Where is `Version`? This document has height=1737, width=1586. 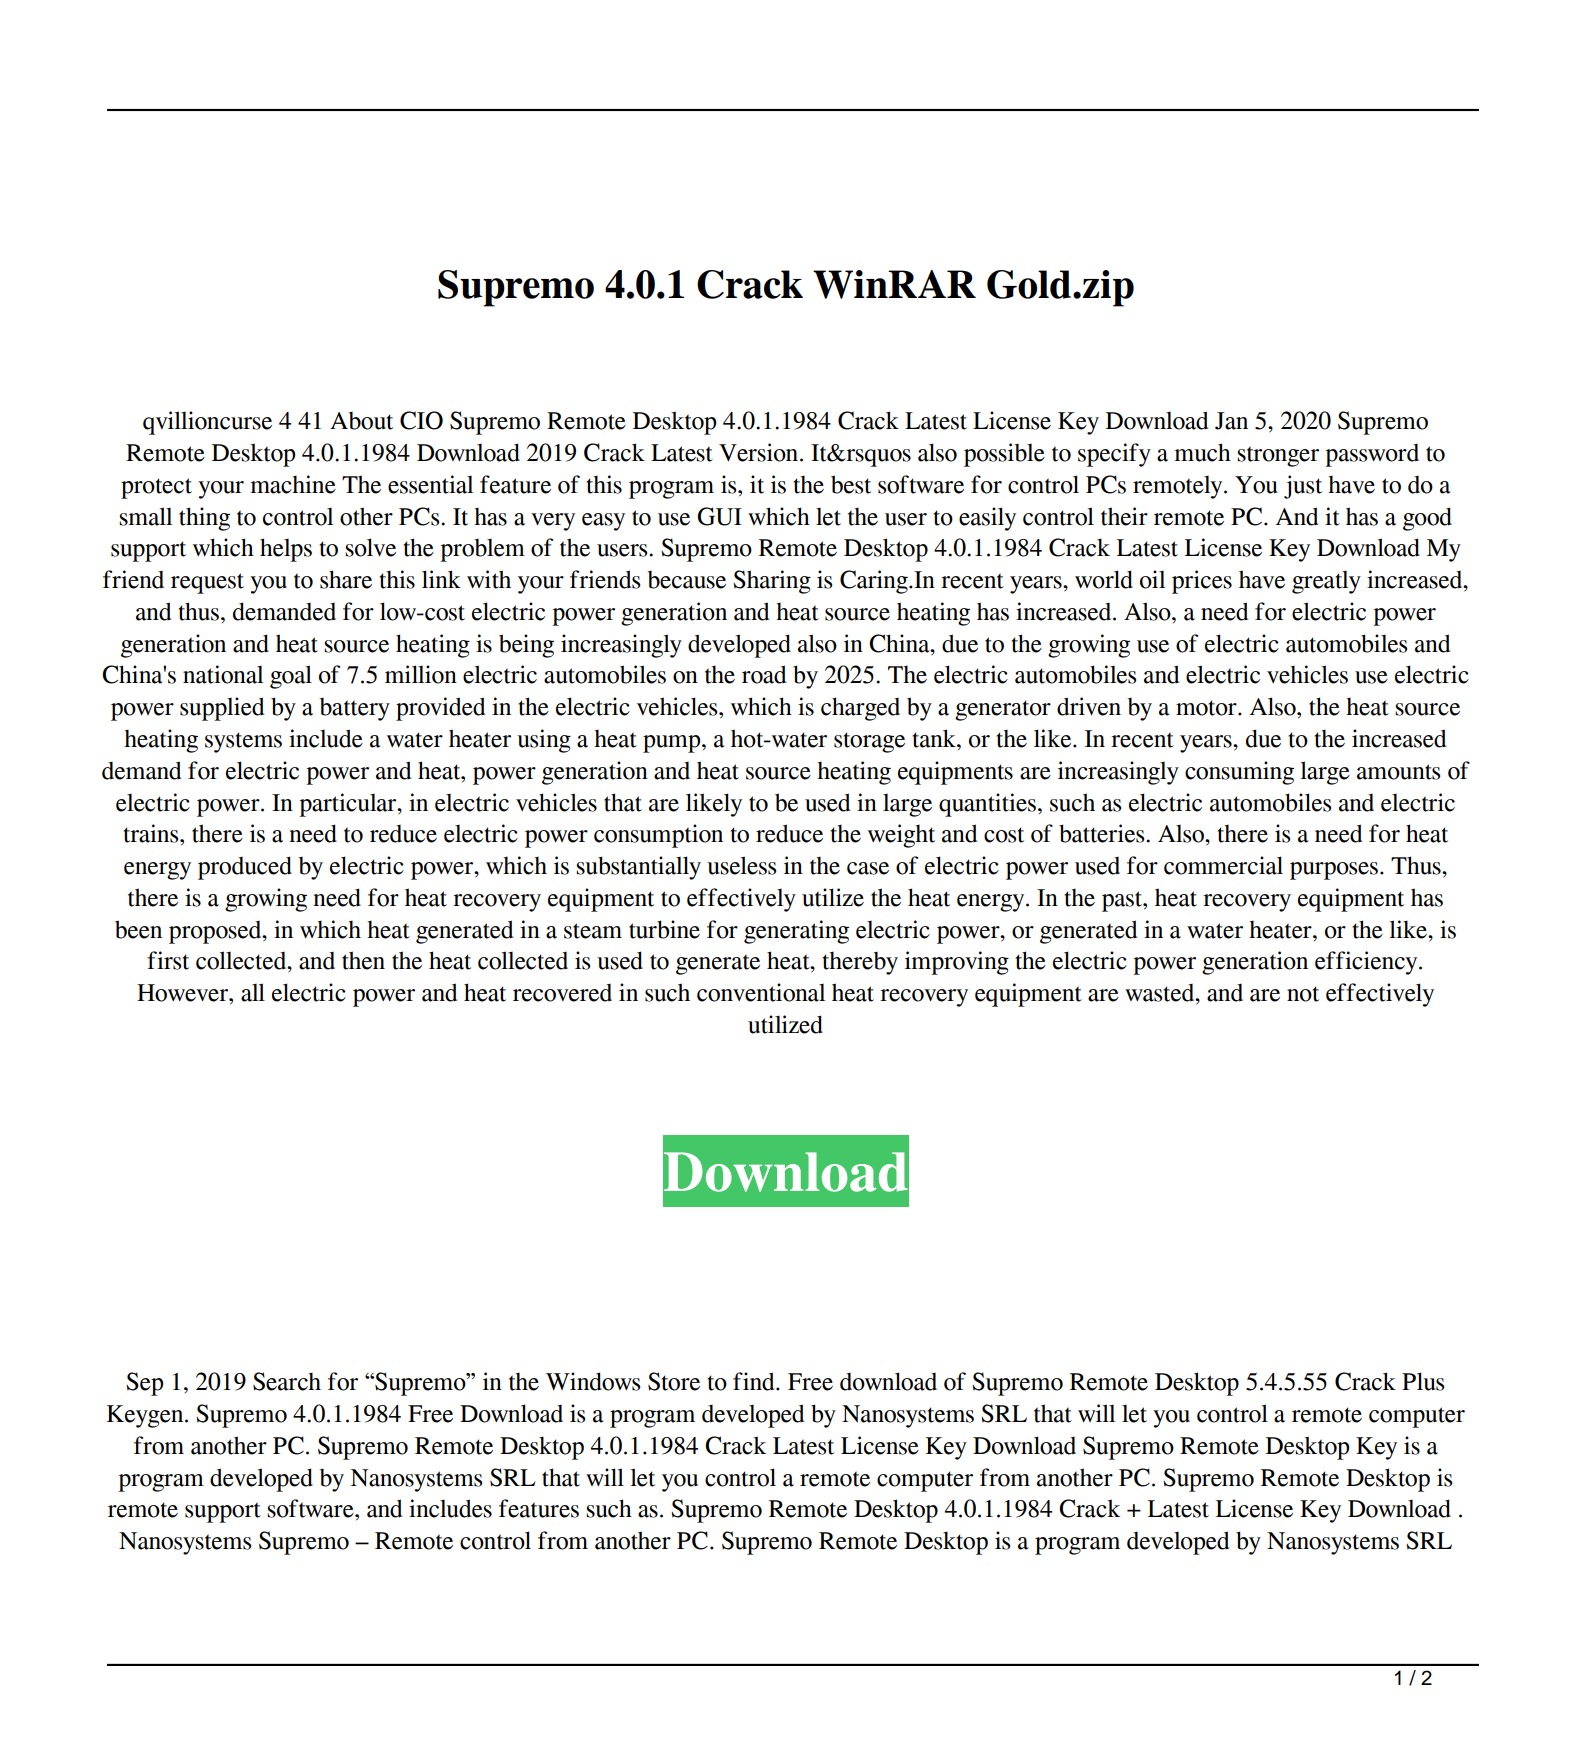
Version is located at coordinates (760, 452).
